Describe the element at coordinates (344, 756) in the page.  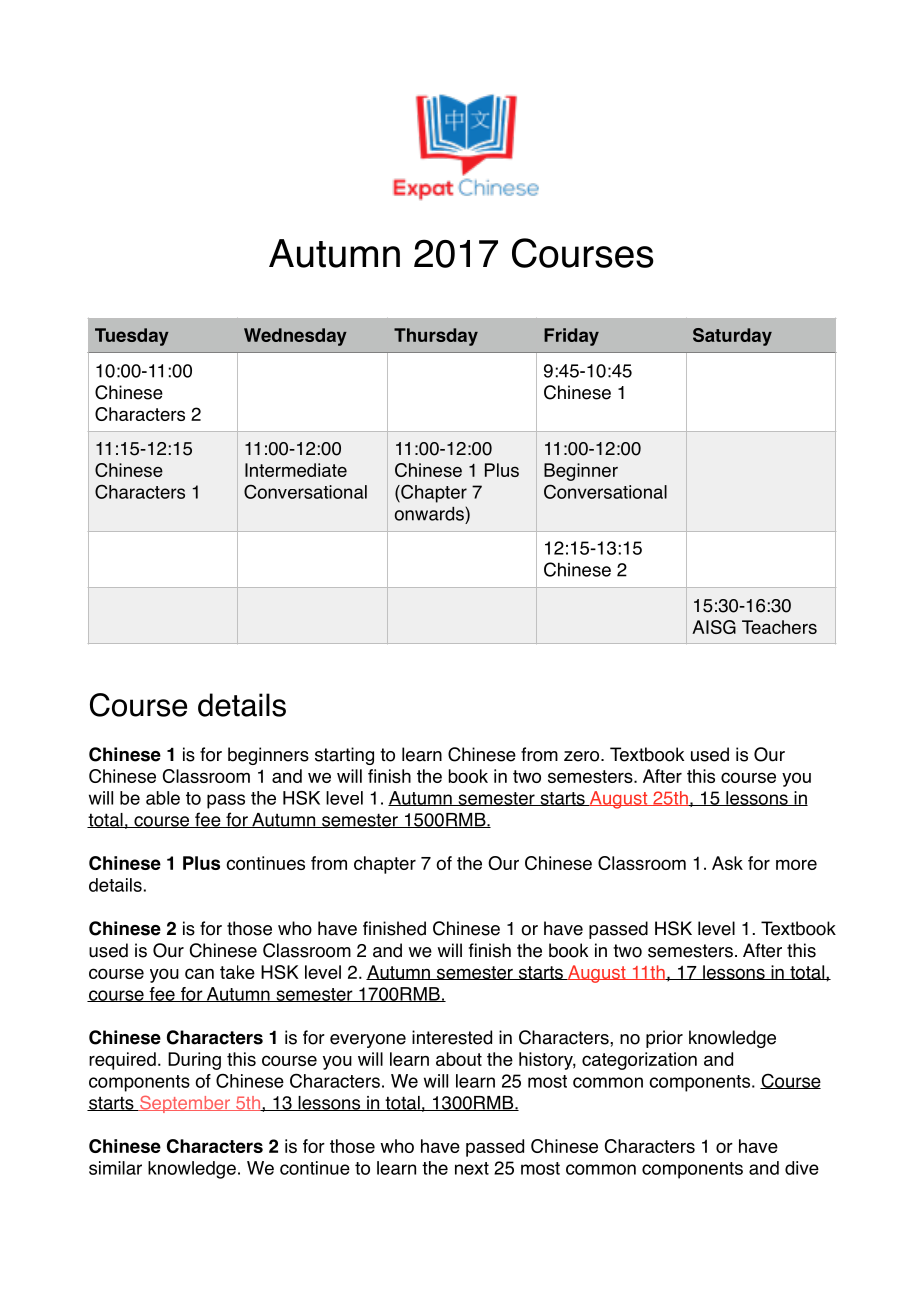
I see `starting` at that location.
